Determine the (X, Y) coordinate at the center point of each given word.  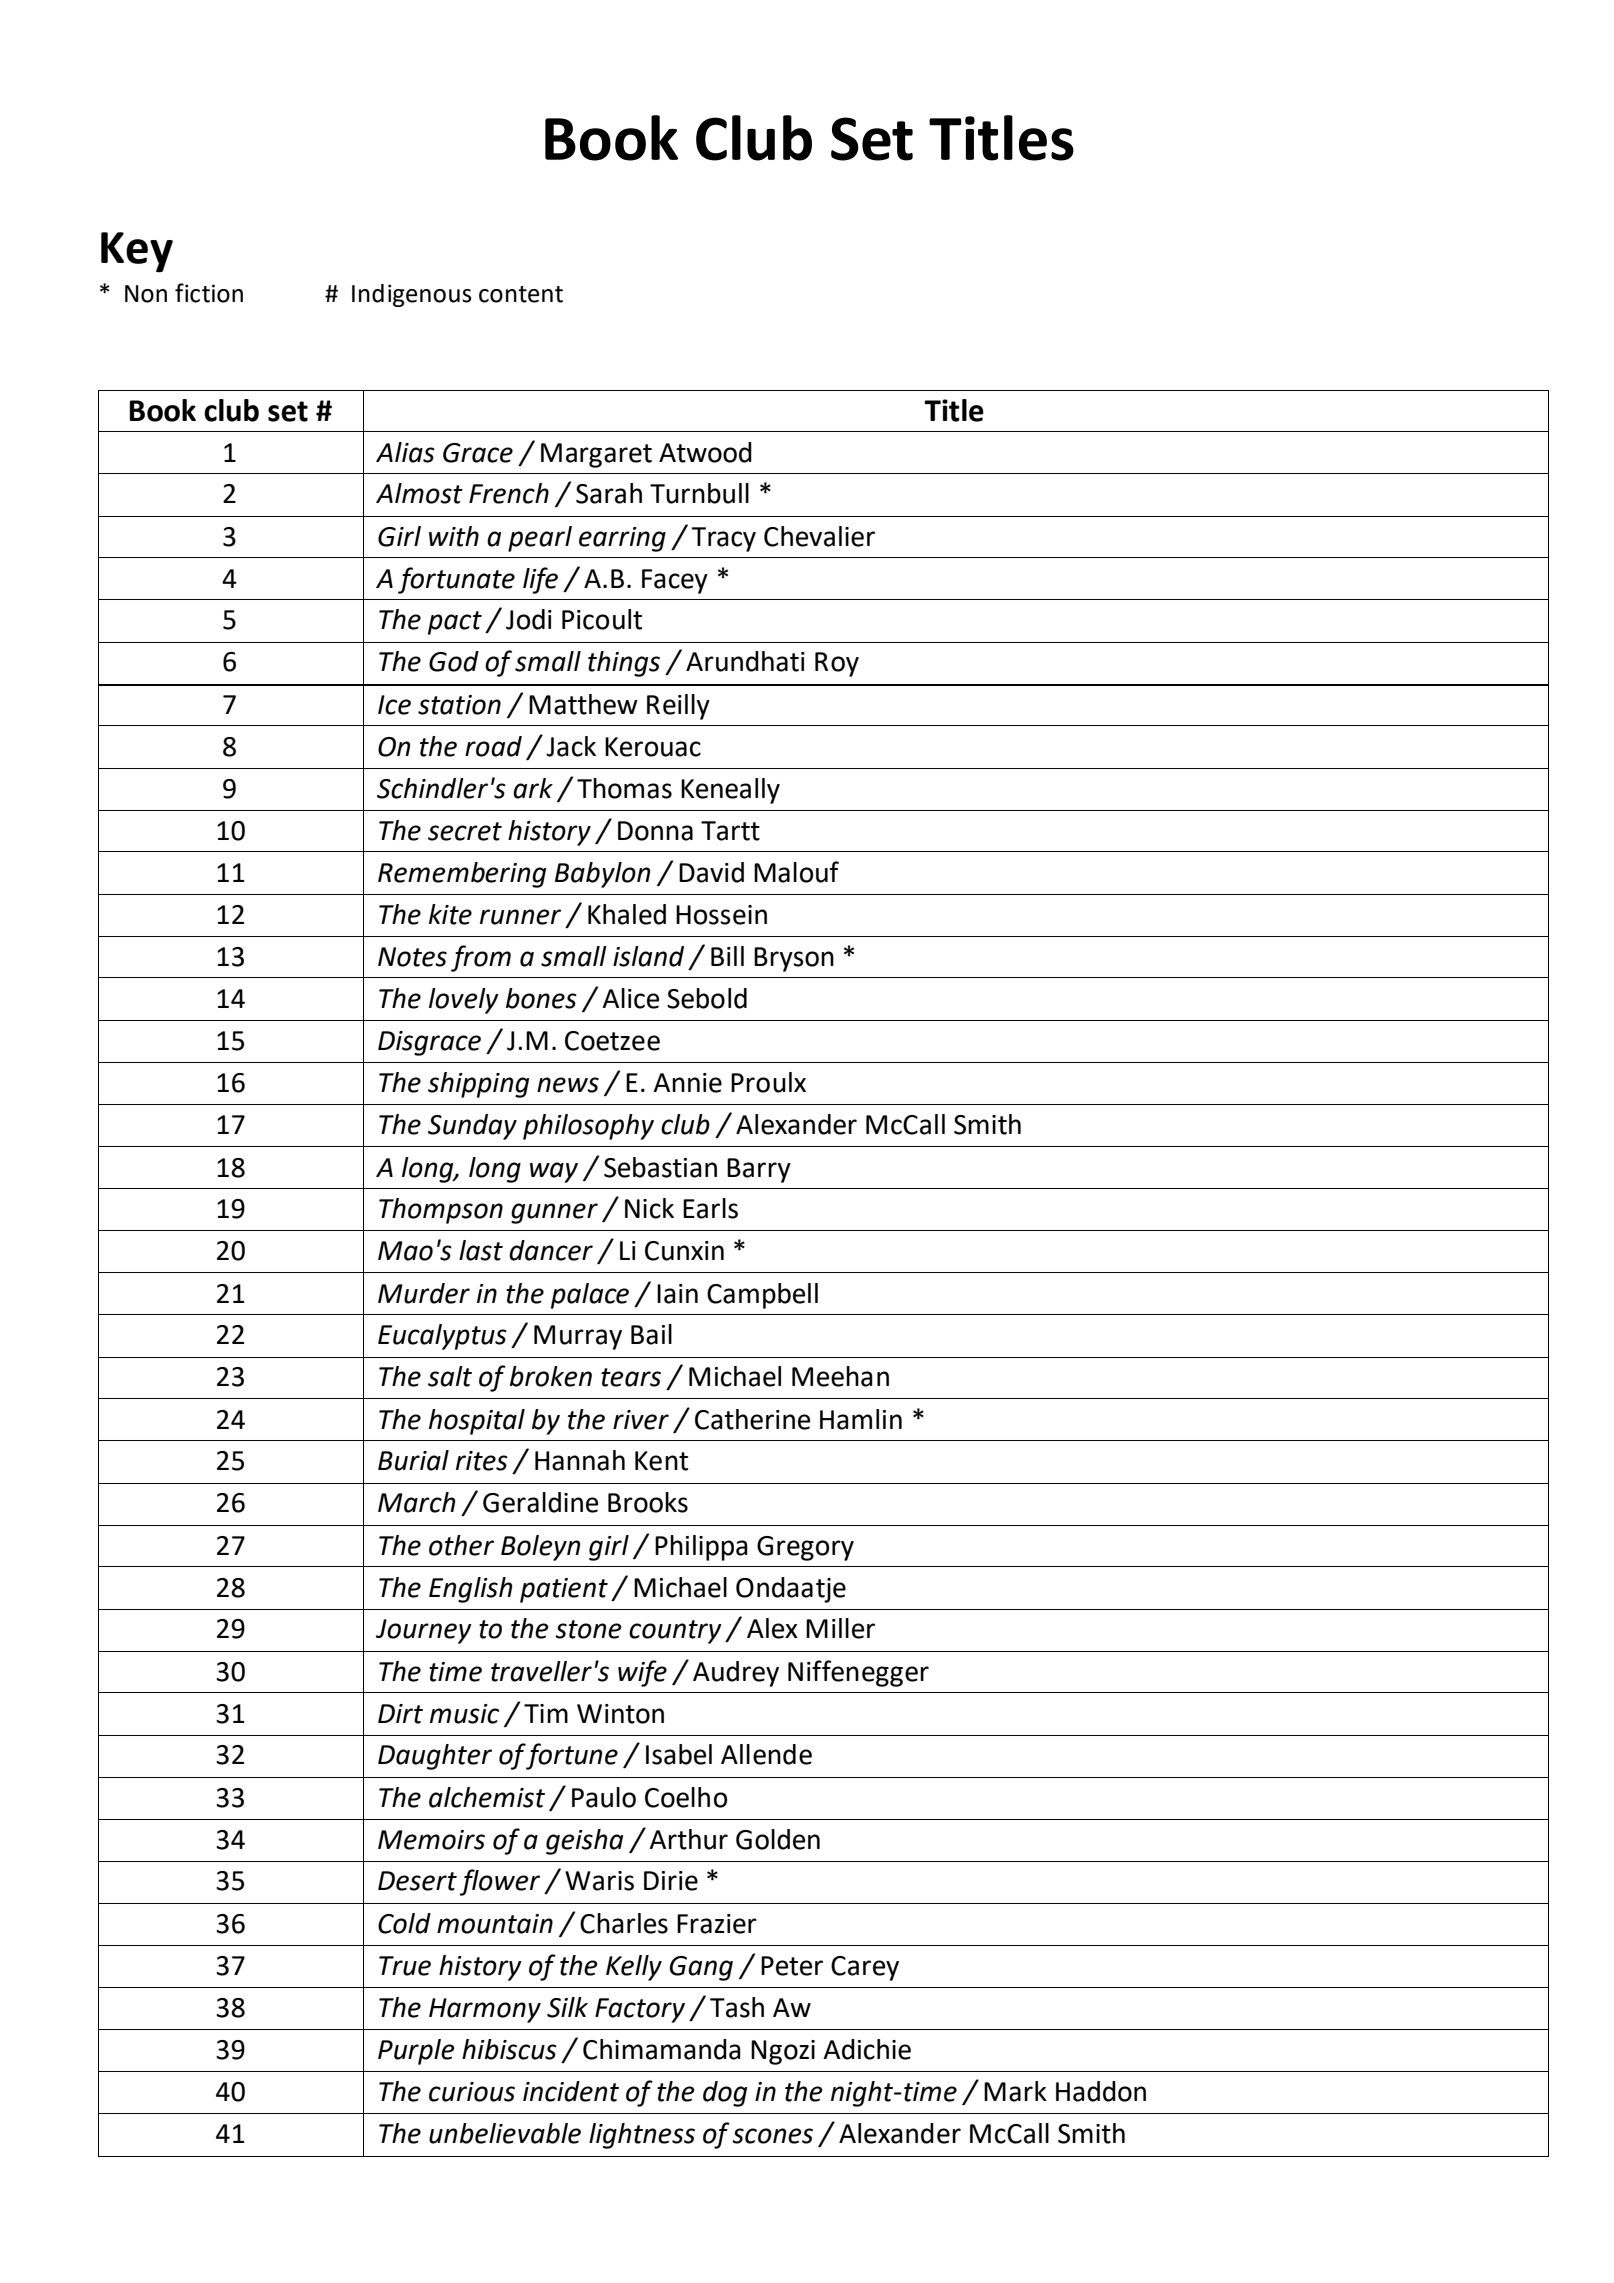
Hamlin (861, 1419)
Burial (413, 1460)
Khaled (627, 914)
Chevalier (819, 536)
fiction (209, 293)
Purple (416, 2052)
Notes (412, 957)
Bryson (794, 959)
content (521, 294)
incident (571, 2091)
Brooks (648, 1502)
